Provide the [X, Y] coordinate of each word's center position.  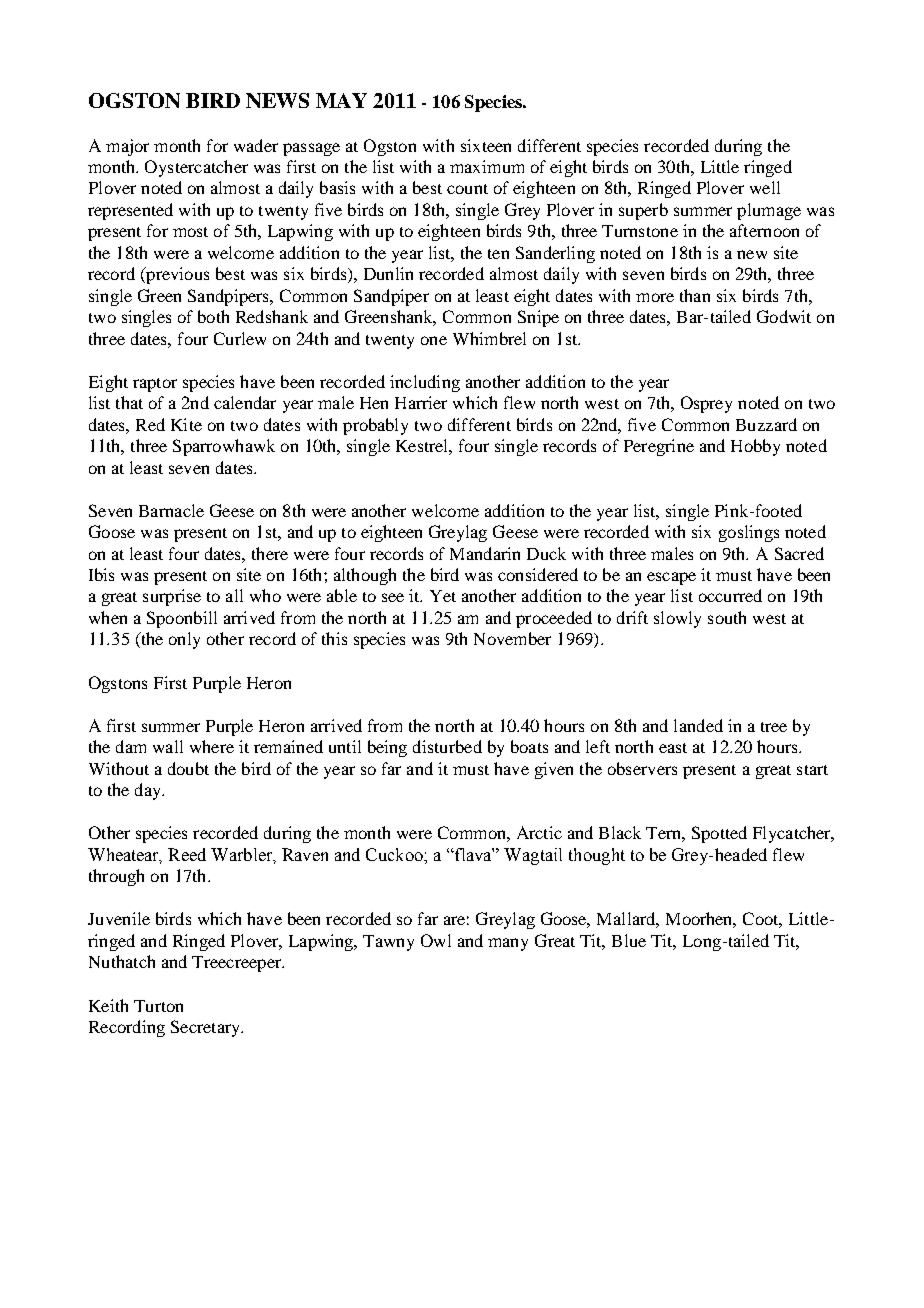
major [127, 147]
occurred [730, 595]
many [508, 944]
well [765, 187]
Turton [158, 1006]
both [213, 316]
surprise [172, 597]
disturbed [447, 746]
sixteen [486, 145]
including [425, 383]
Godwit [784, 316]
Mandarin [485, 553]
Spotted [719, 834]
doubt [188, 768]
